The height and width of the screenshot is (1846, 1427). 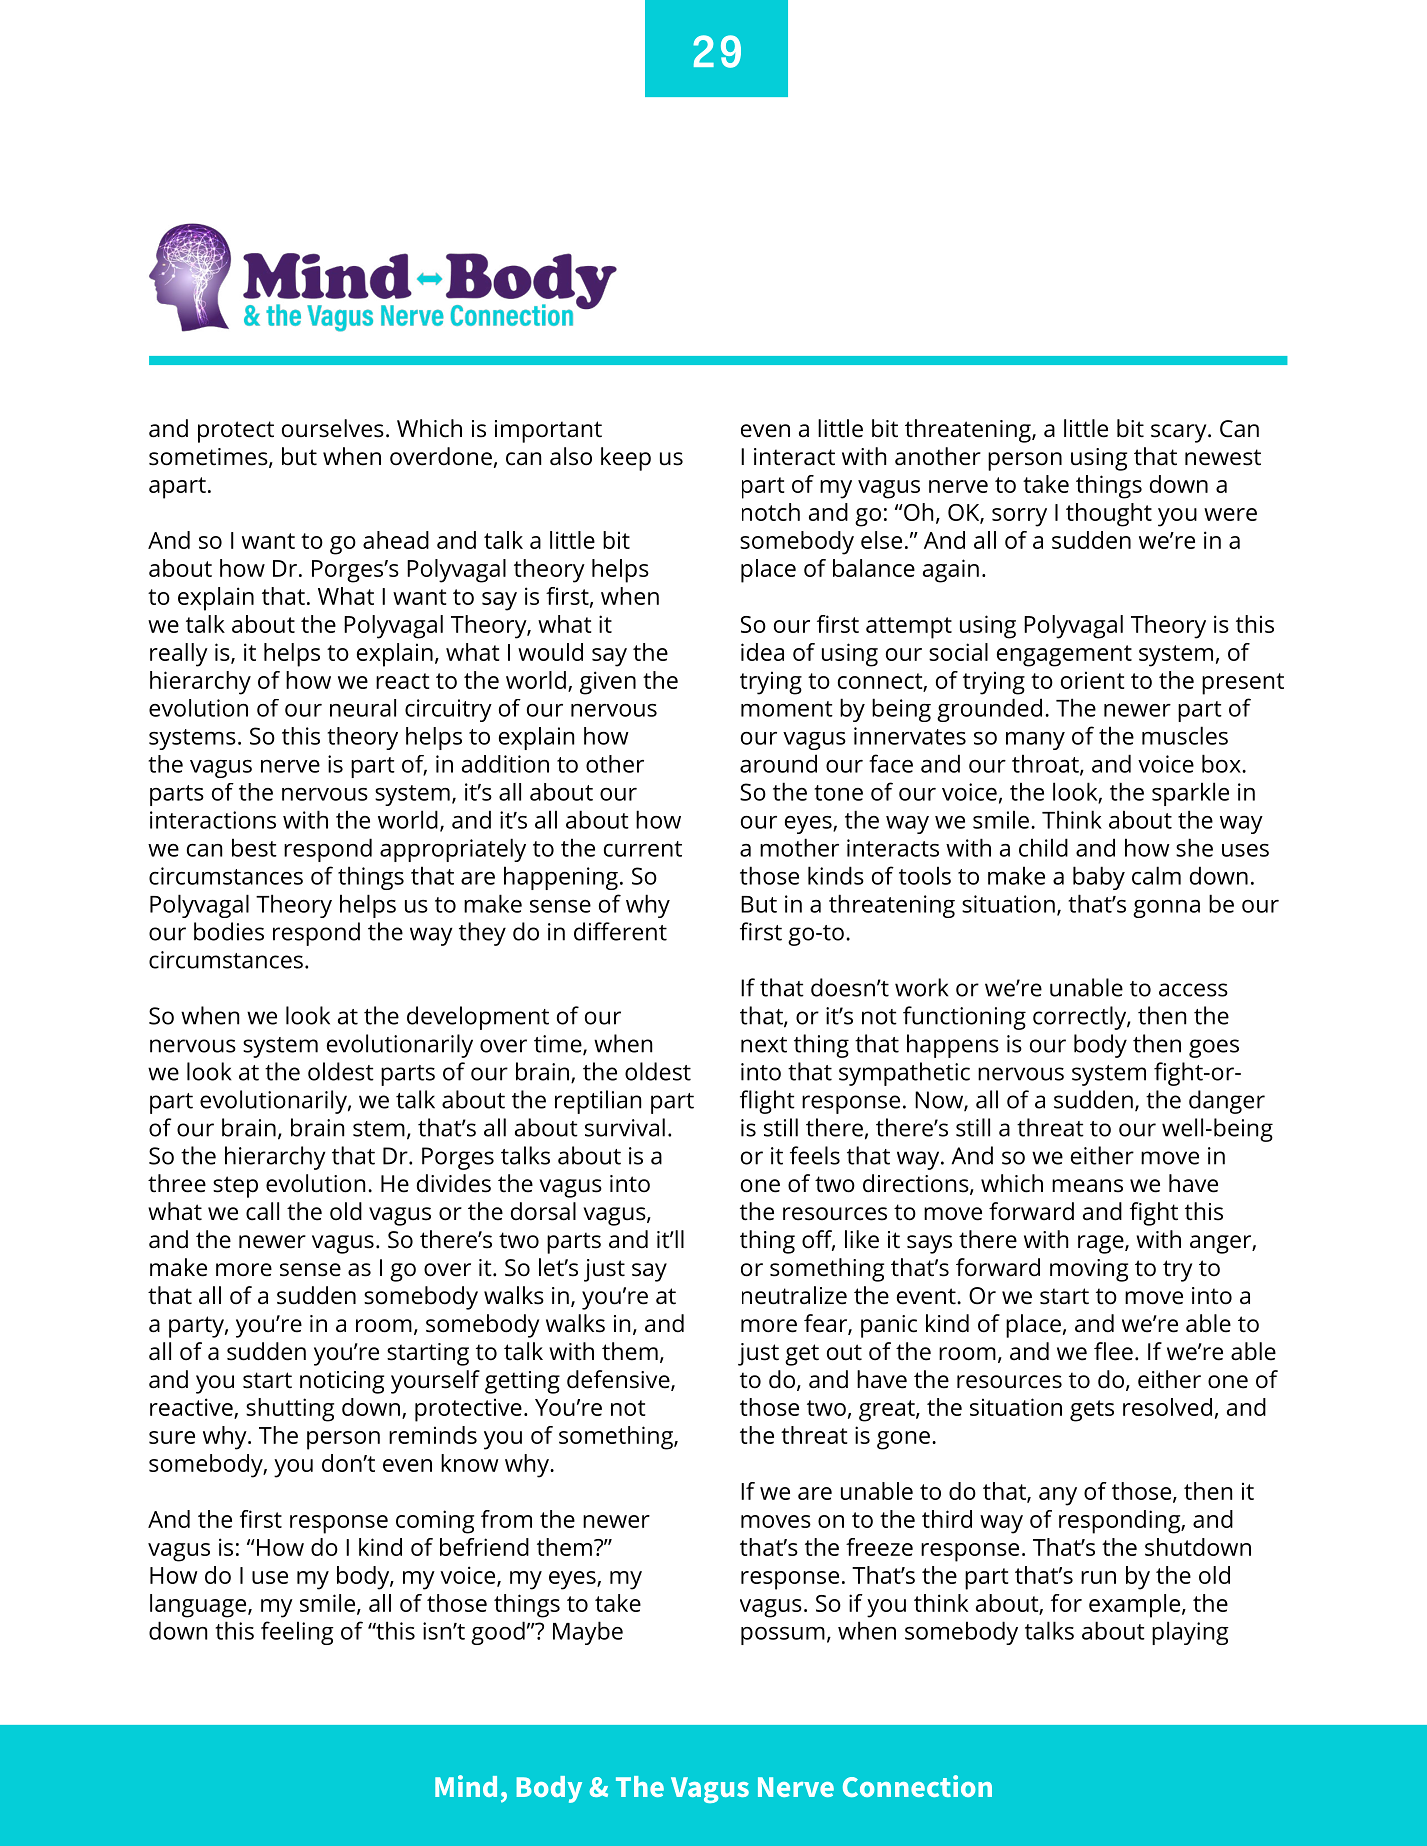 What do you see at coordinates (363, 708) in the screenshot?
I see `neural` at bounding box center [363, 708].
